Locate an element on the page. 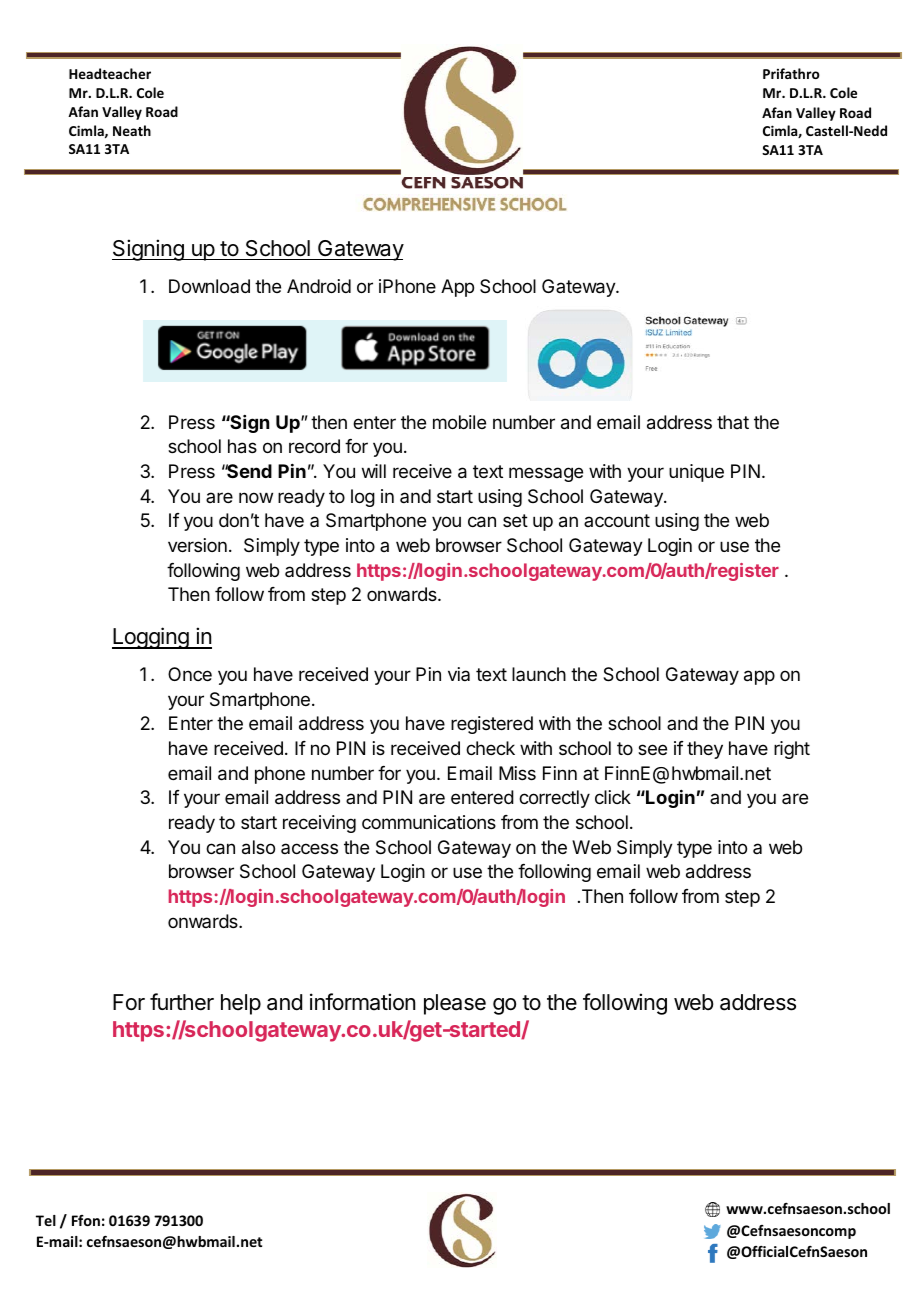  they is located at coordinates (705, 750).
